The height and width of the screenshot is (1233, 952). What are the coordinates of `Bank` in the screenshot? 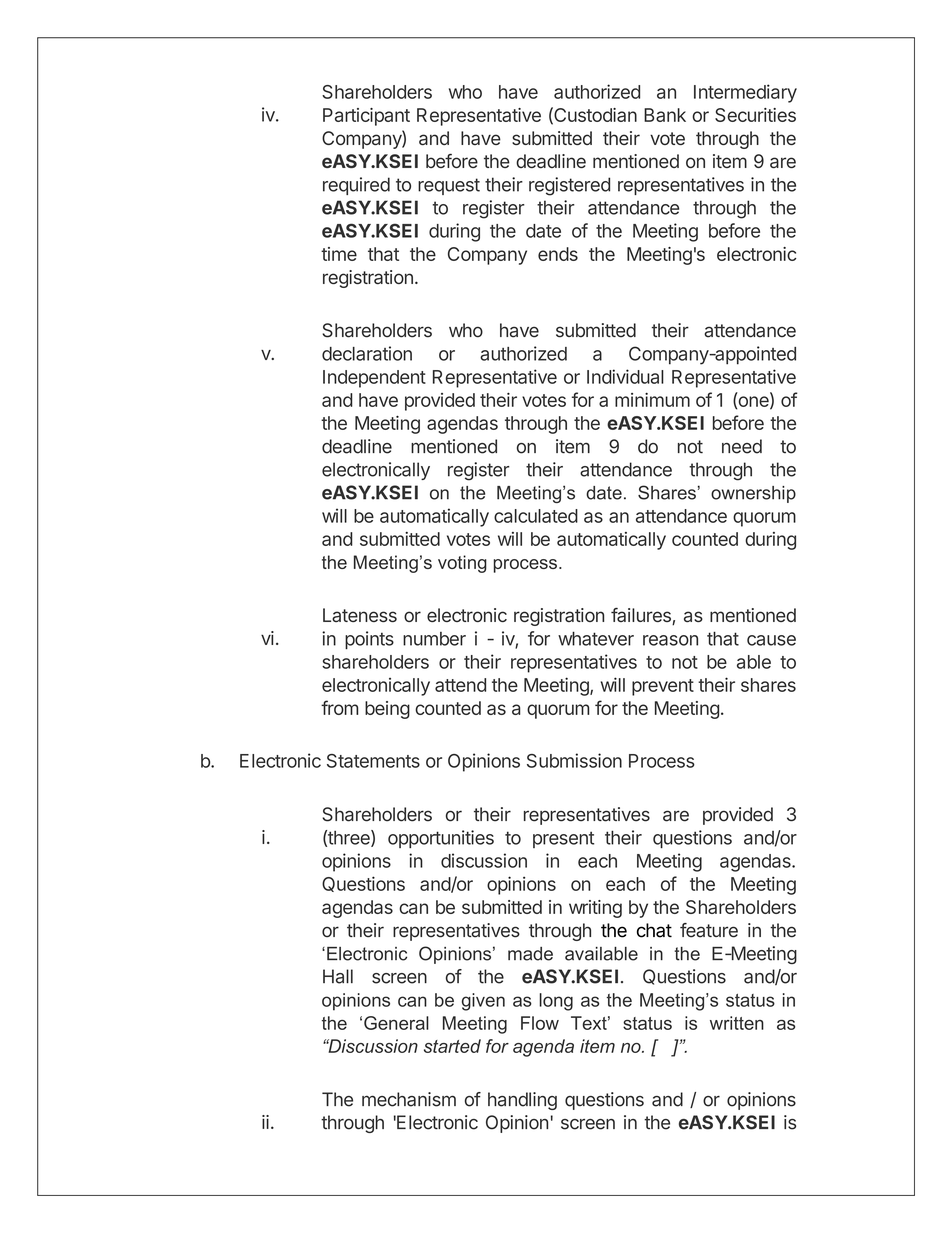 It's located at (665, 115).
